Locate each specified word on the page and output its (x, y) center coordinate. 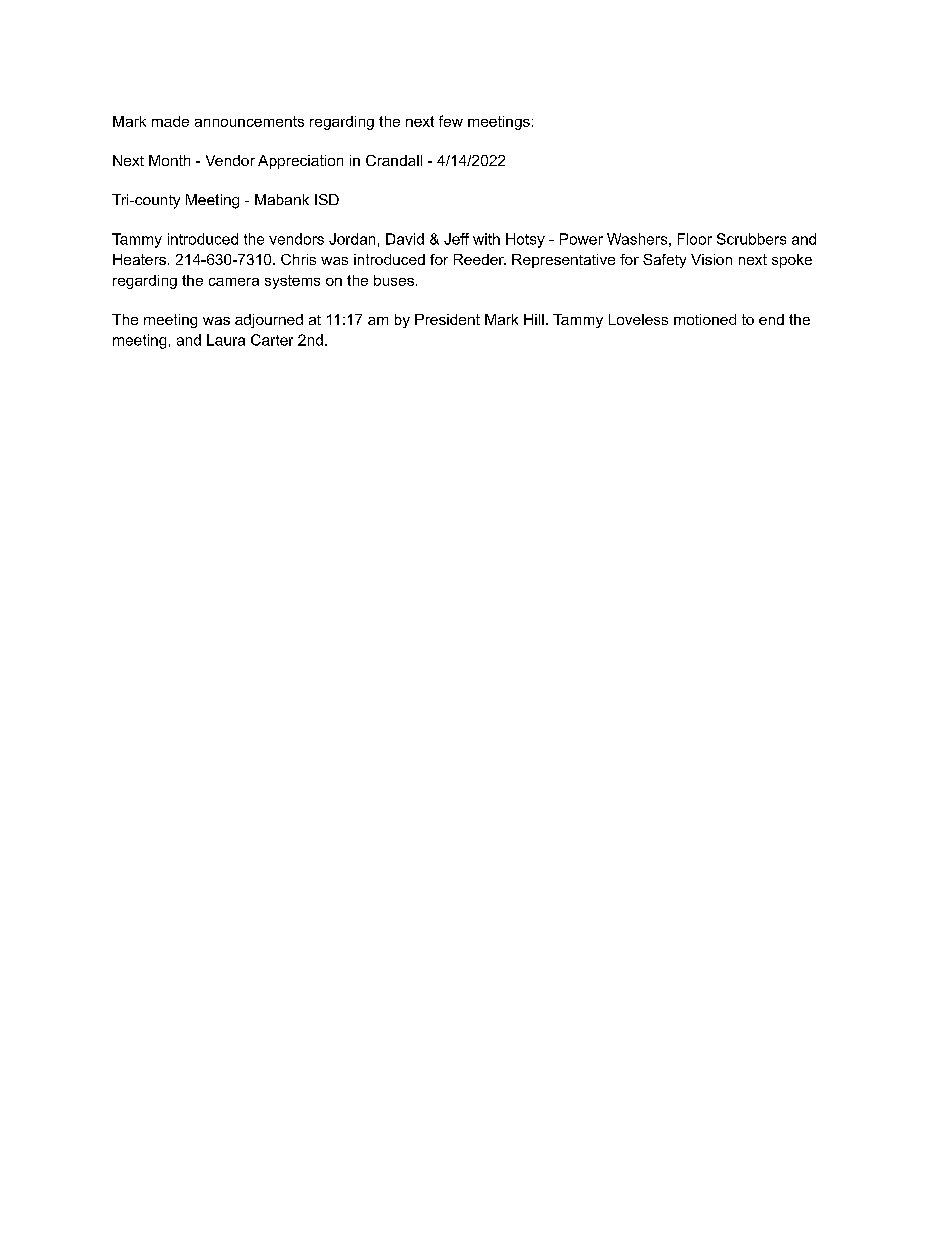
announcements (249, 121)
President (447, 319)
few (451, 121)
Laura (226, 340)
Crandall (394, 160)
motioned (705, 319)
